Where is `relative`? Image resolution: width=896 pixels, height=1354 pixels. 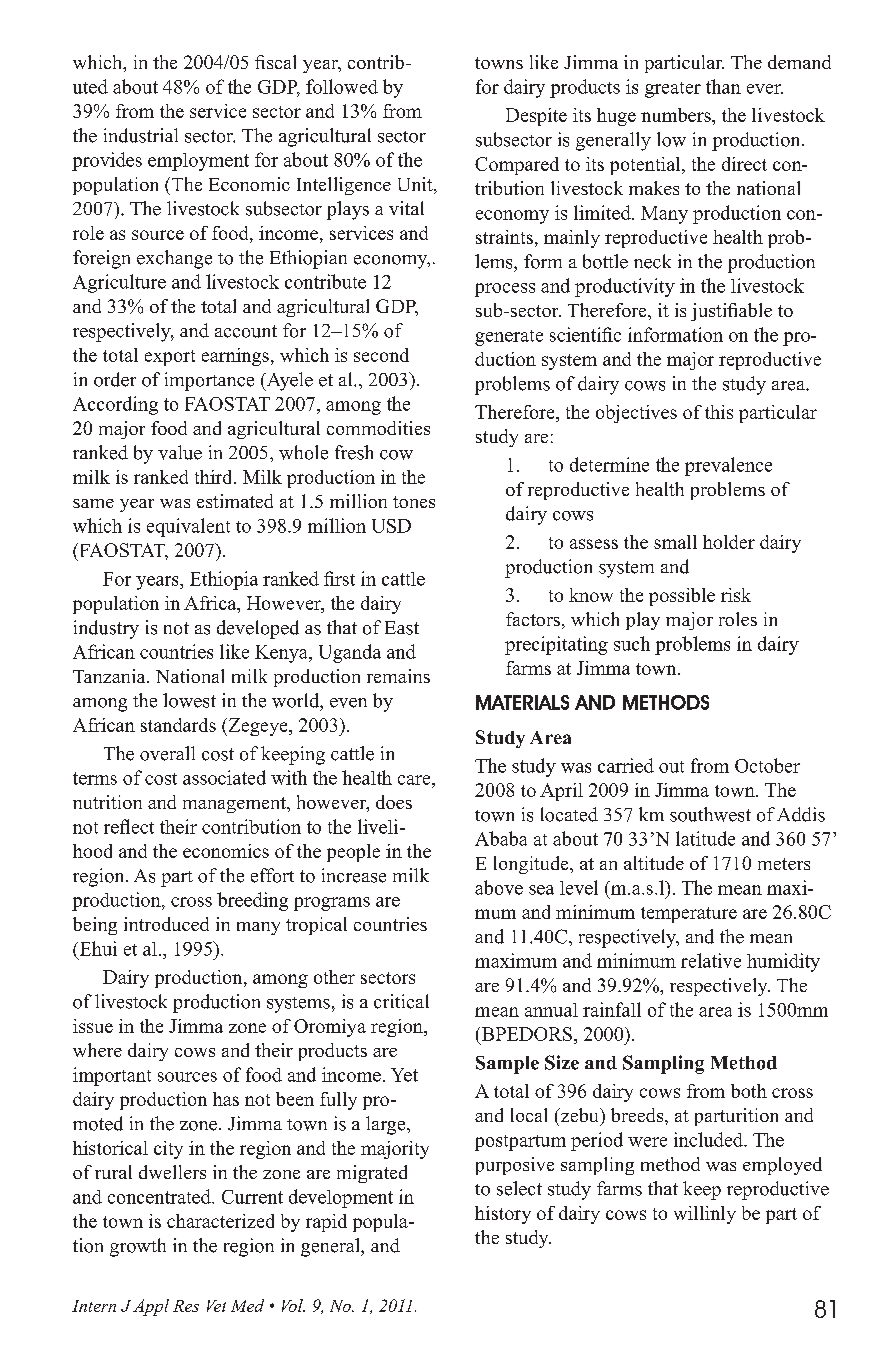
relative is located at coordinates (711, 960).
